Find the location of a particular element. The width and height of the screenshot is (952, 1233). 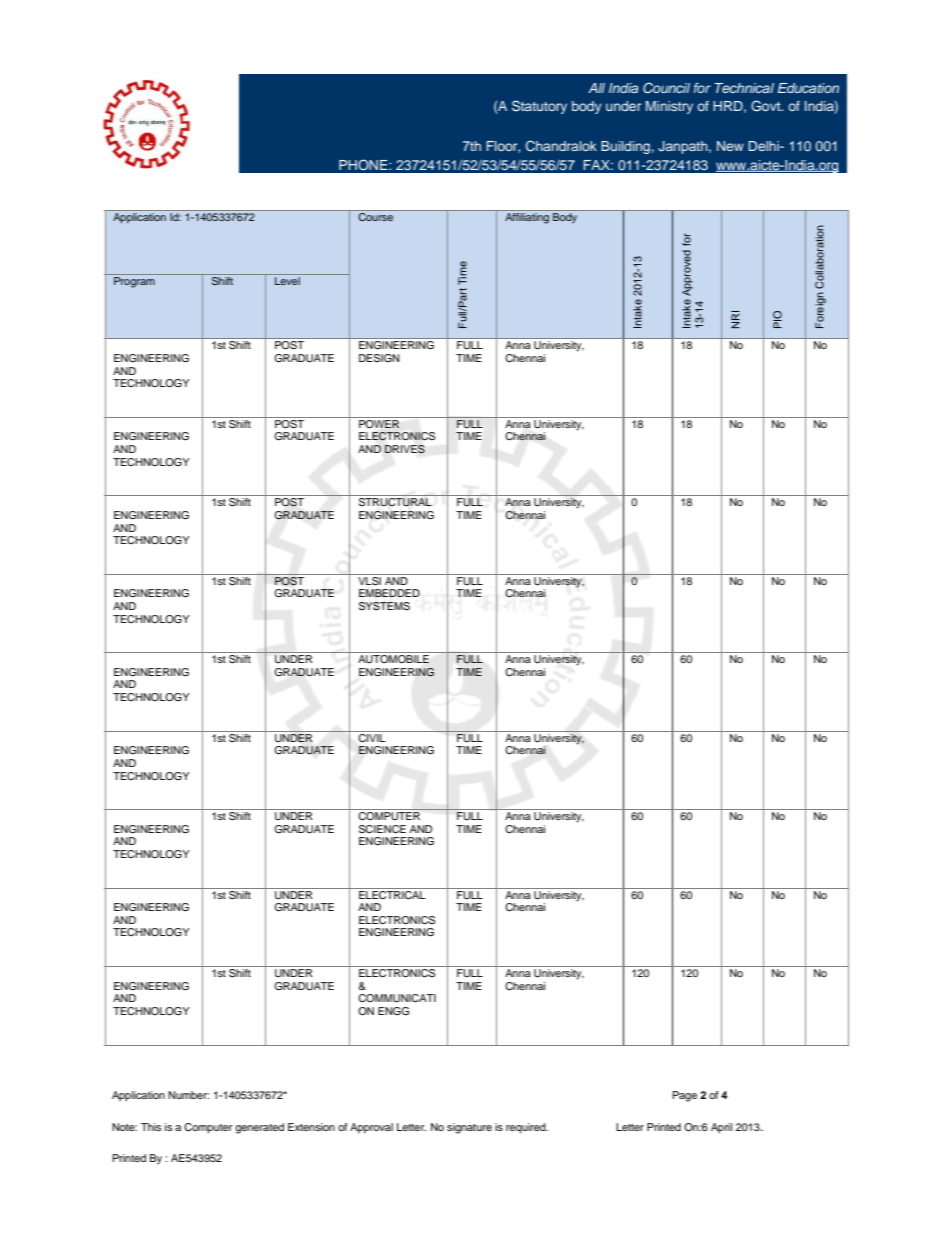

Page is located at coordinates (685, 1096).
